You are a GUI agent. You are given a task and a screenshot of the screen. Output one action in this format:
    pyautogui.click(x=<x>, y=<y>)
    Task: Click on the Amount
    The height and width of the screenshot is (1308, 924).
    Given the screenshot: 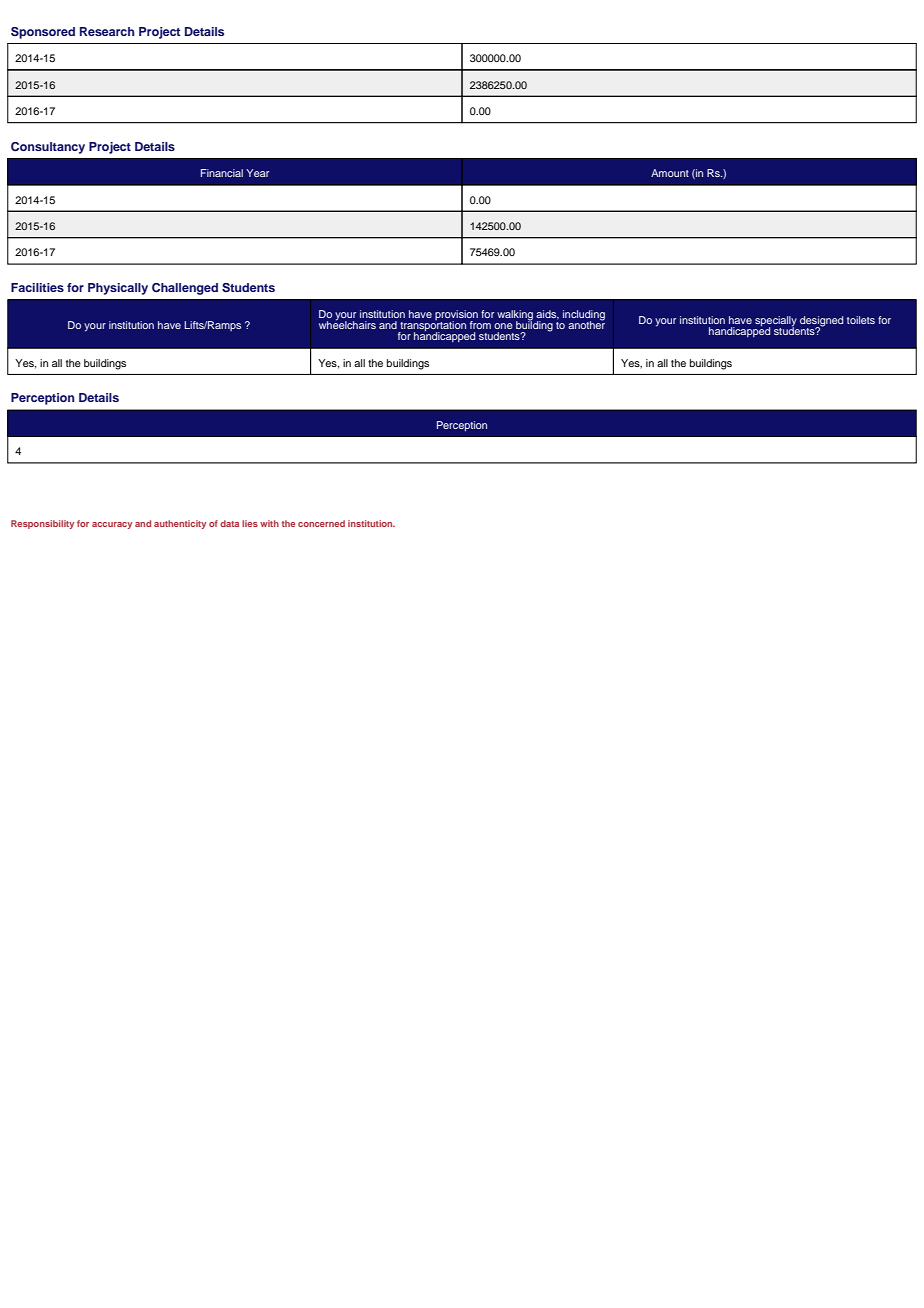 What is the action you would take?
    pyautogui.click(x=670, y=173)
